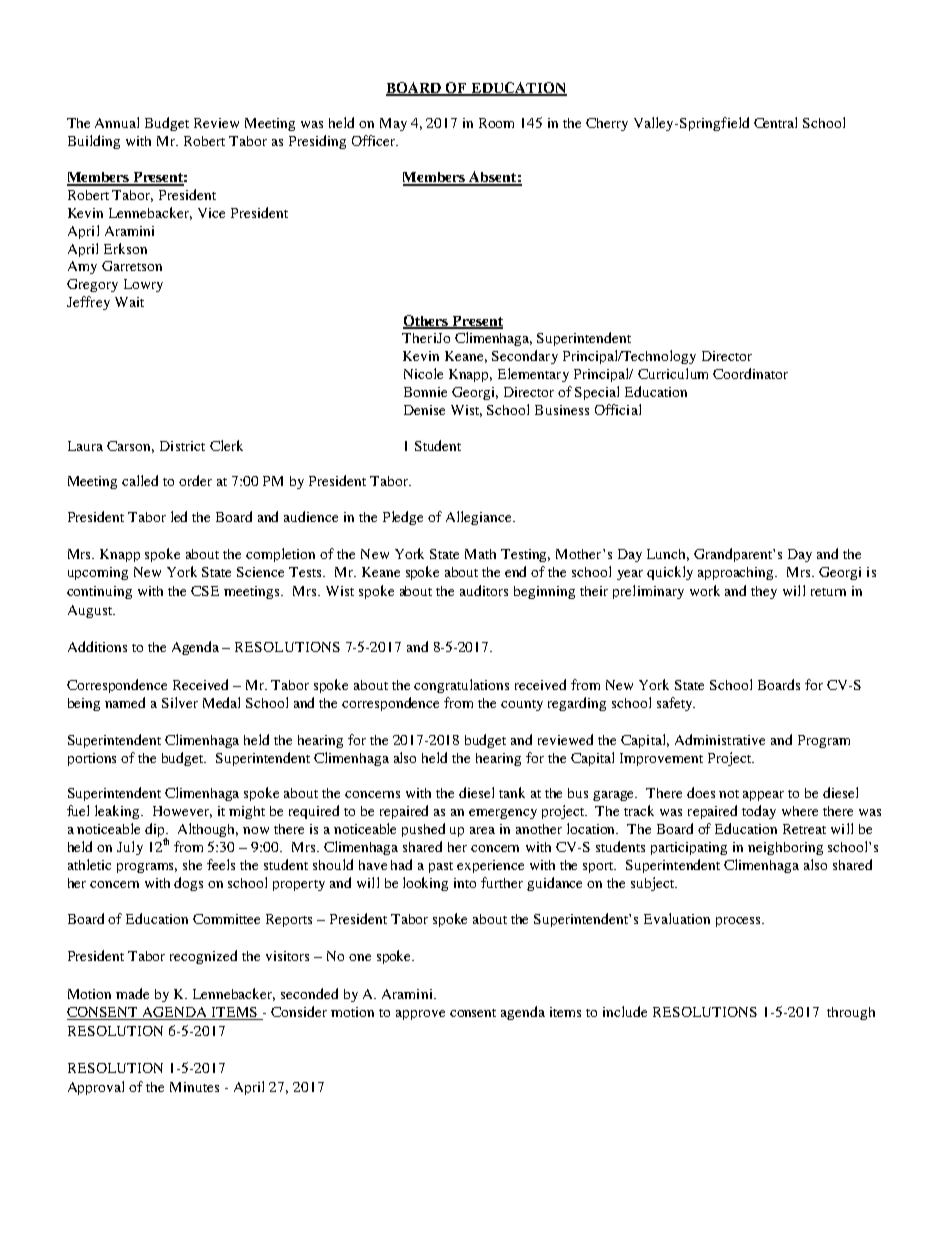  I want to click on District, so click(182, 446).
